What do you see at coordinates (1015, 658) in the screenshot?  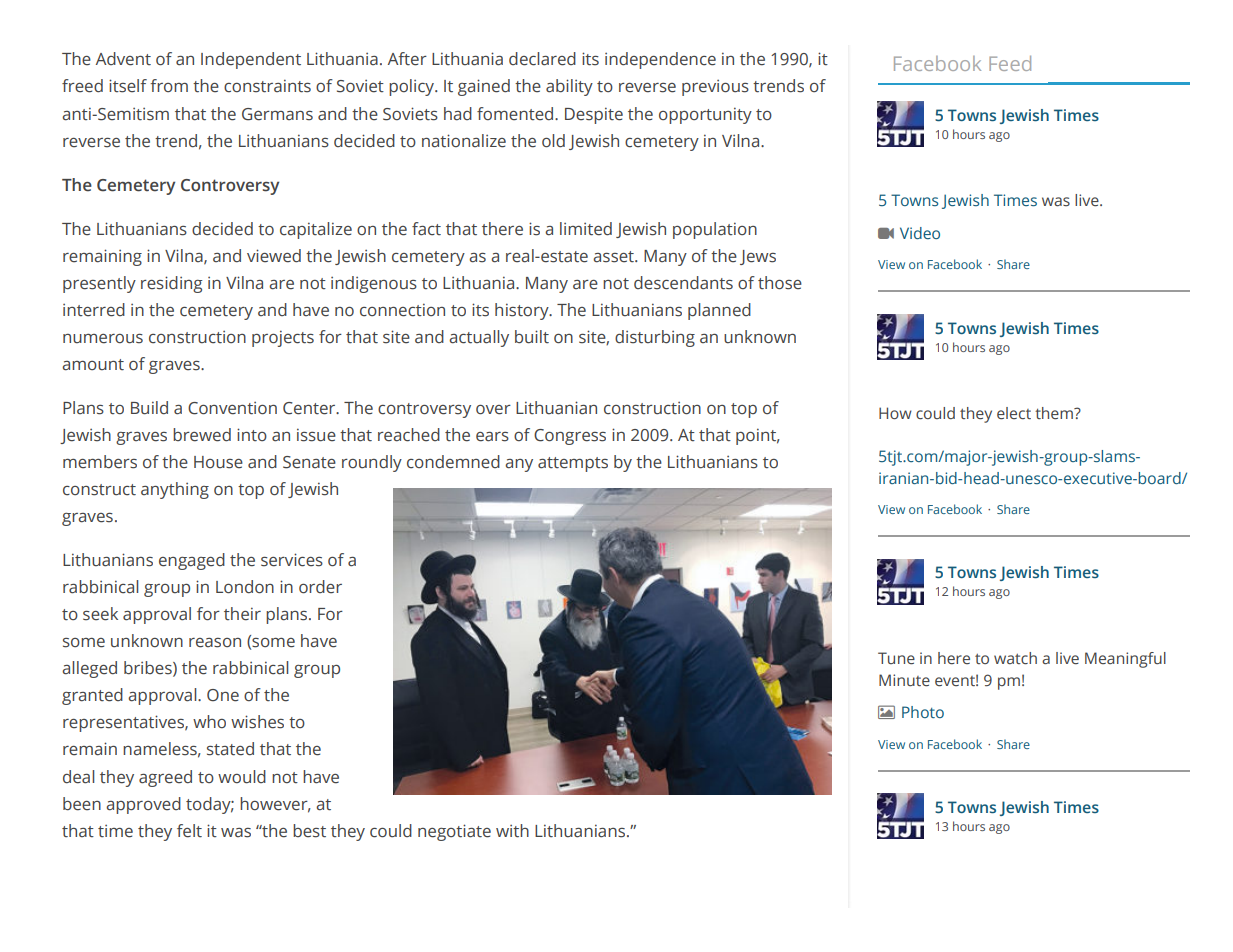 I see `watch` at bounding box center [1015, 658].
